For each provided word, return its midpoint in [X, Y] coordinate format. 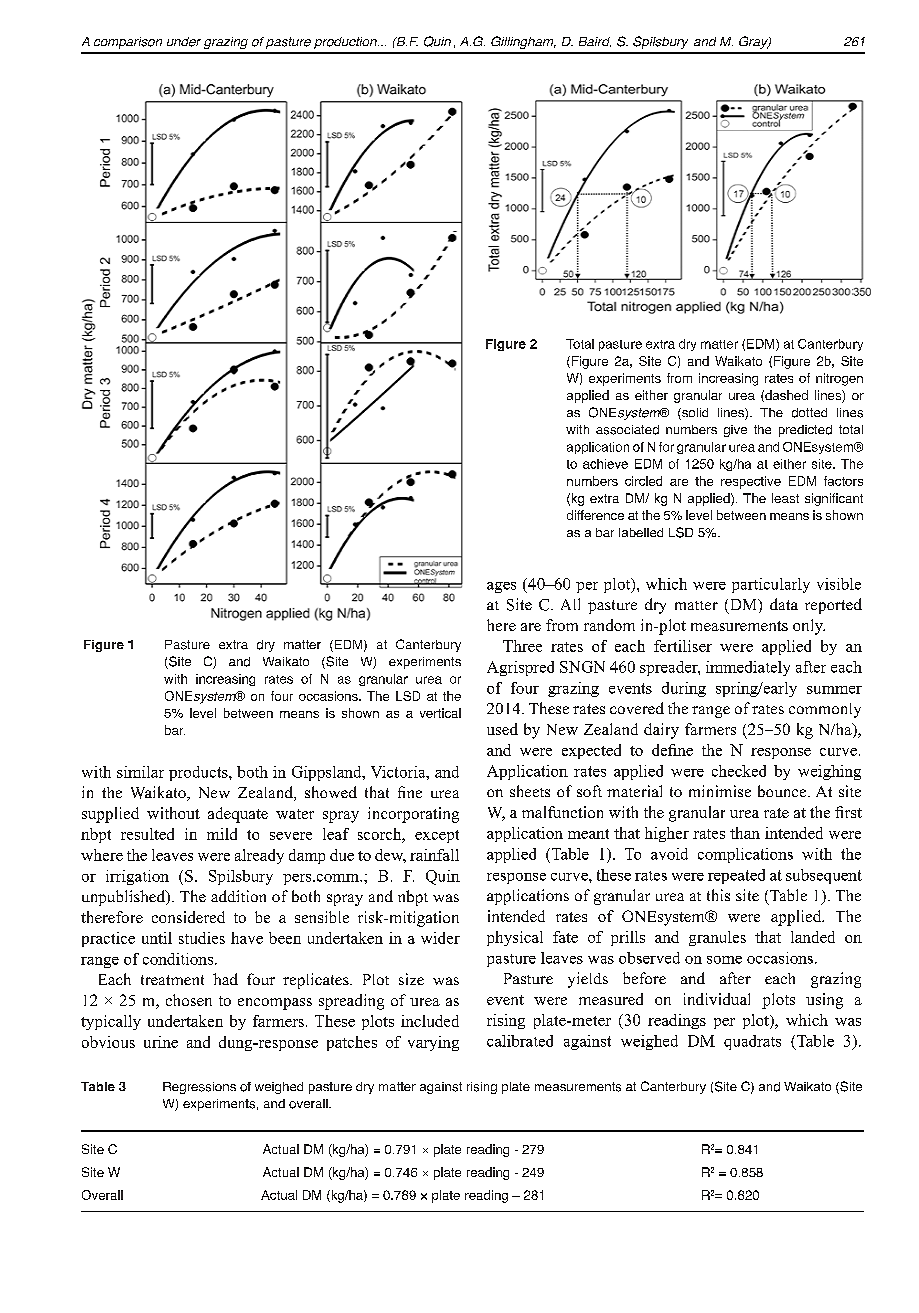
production [346, 43]
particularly [771, 585]
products [199, 773]
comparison [128, 43]
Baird [595, 42]
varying [433, 1043]
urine [161, 1042]
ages [501, 587]
